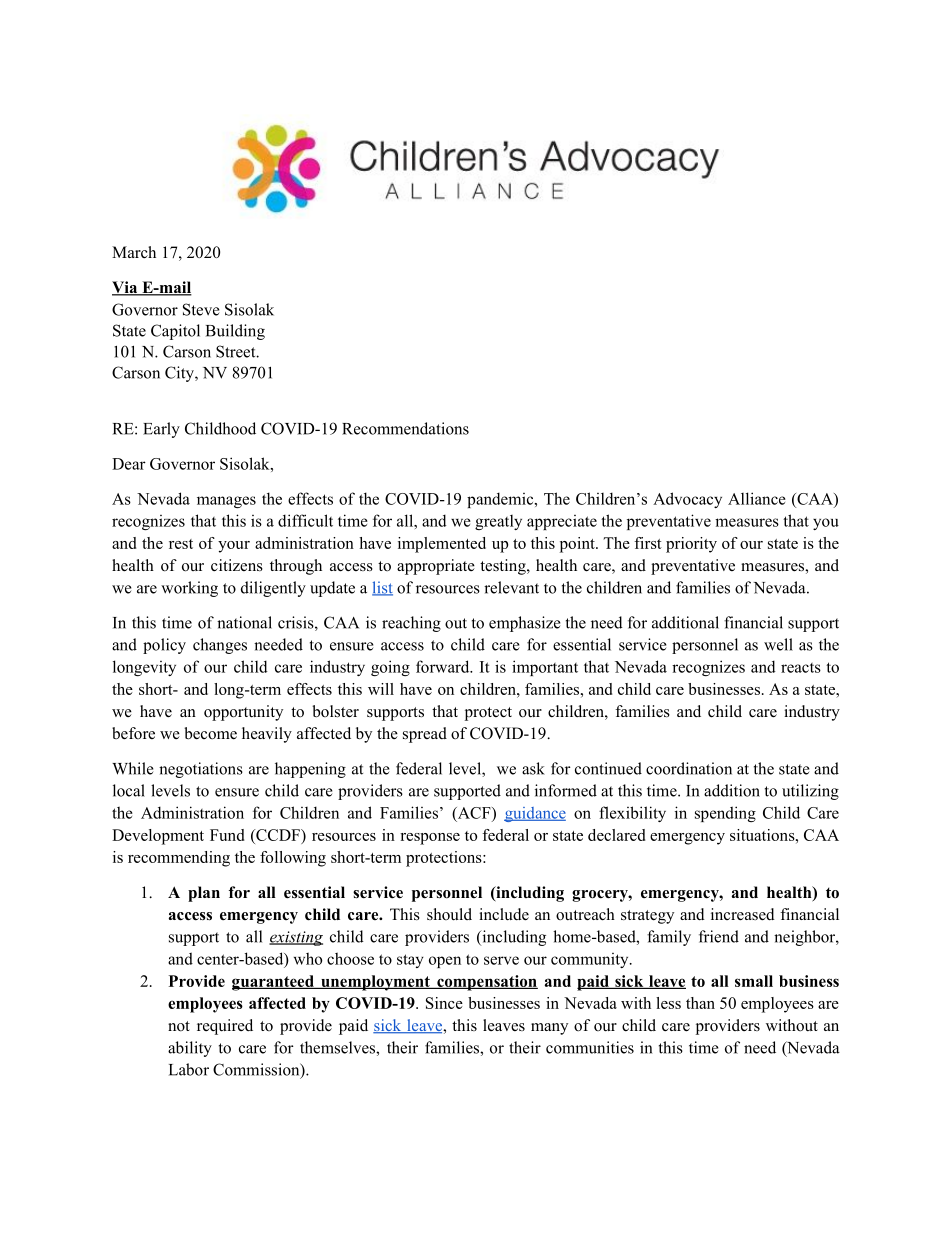 This screenshot has width=952, height=1233. What do you see at coordinates (778, 644) in the screenshot?
I see `well` at bounding box center [778, 644].
